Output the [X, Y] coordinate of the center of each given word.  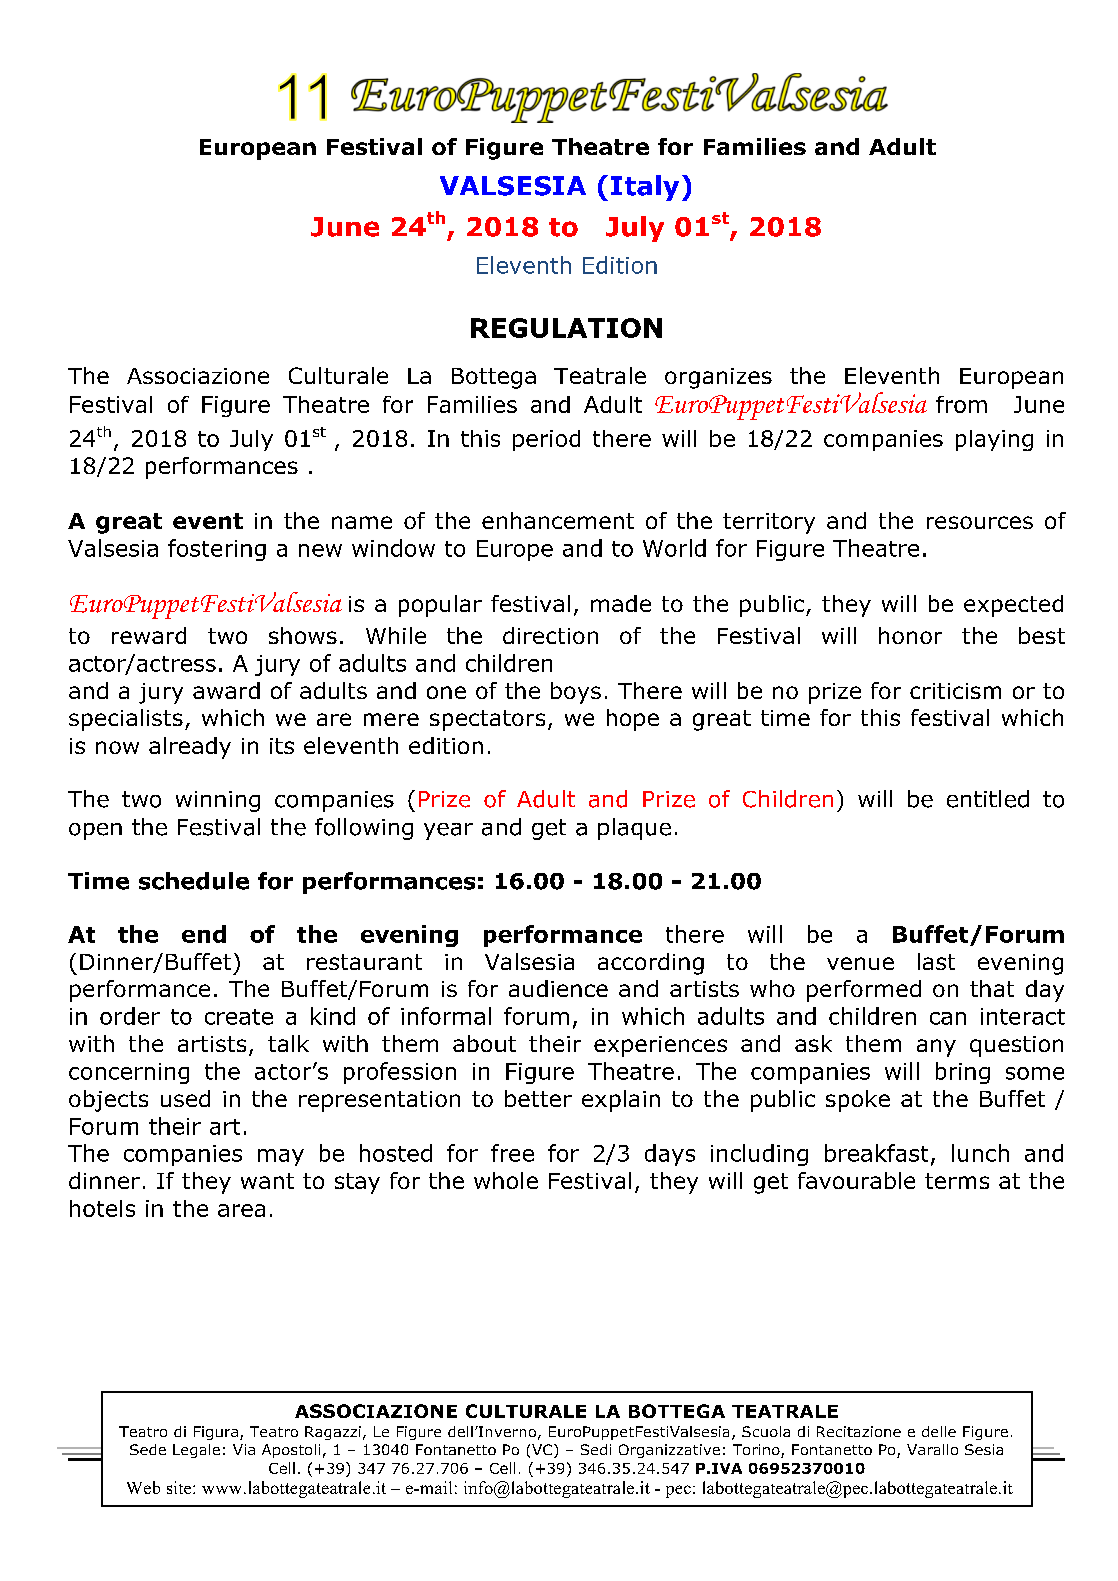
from [961, 404]
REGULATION [566, 328]
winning [218, 801]
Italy [645, 188]
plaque [634, 829]
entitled [988, 799]
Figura [216, 1433]
